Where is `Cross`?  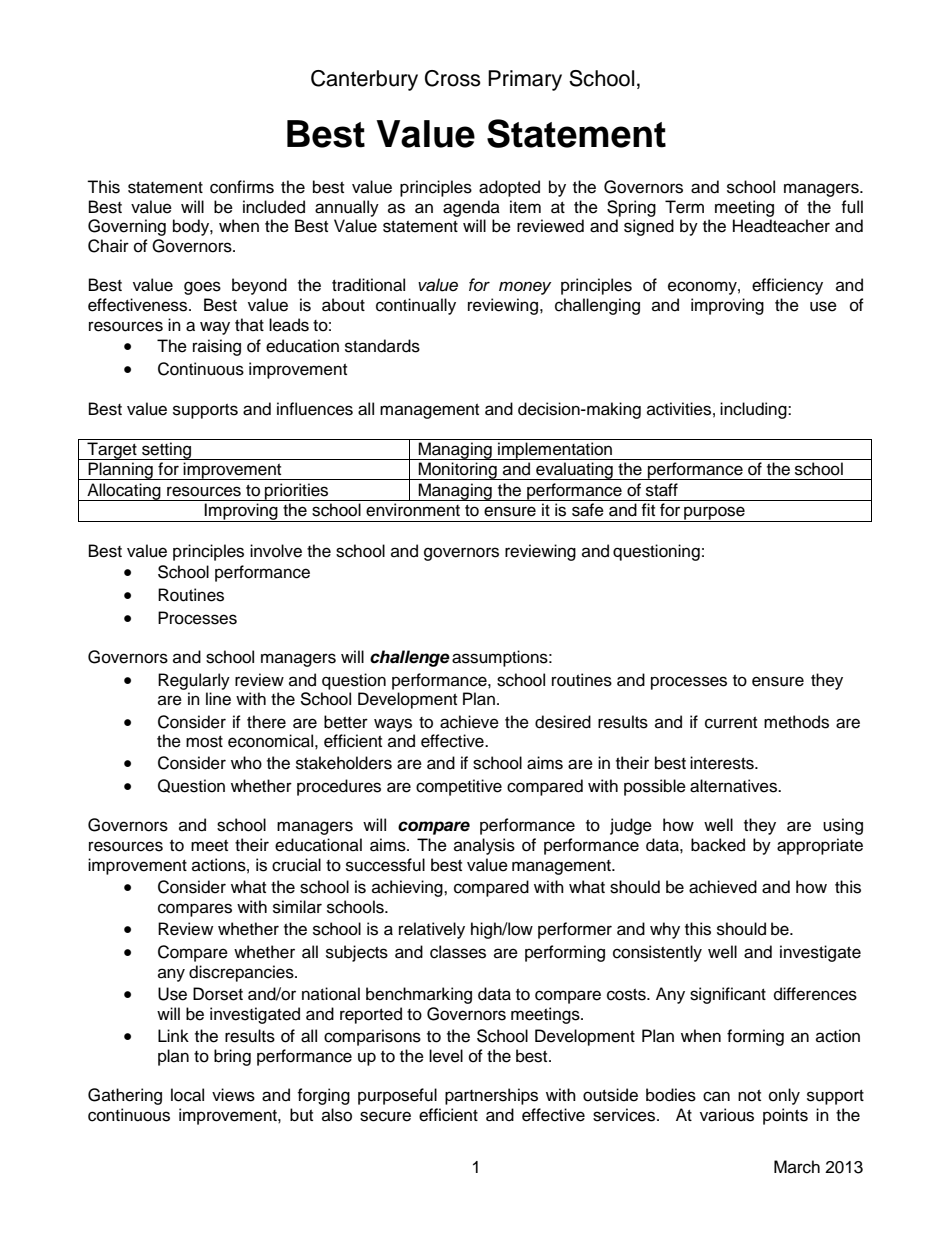 Cross is located at coordinates (453, 78).
